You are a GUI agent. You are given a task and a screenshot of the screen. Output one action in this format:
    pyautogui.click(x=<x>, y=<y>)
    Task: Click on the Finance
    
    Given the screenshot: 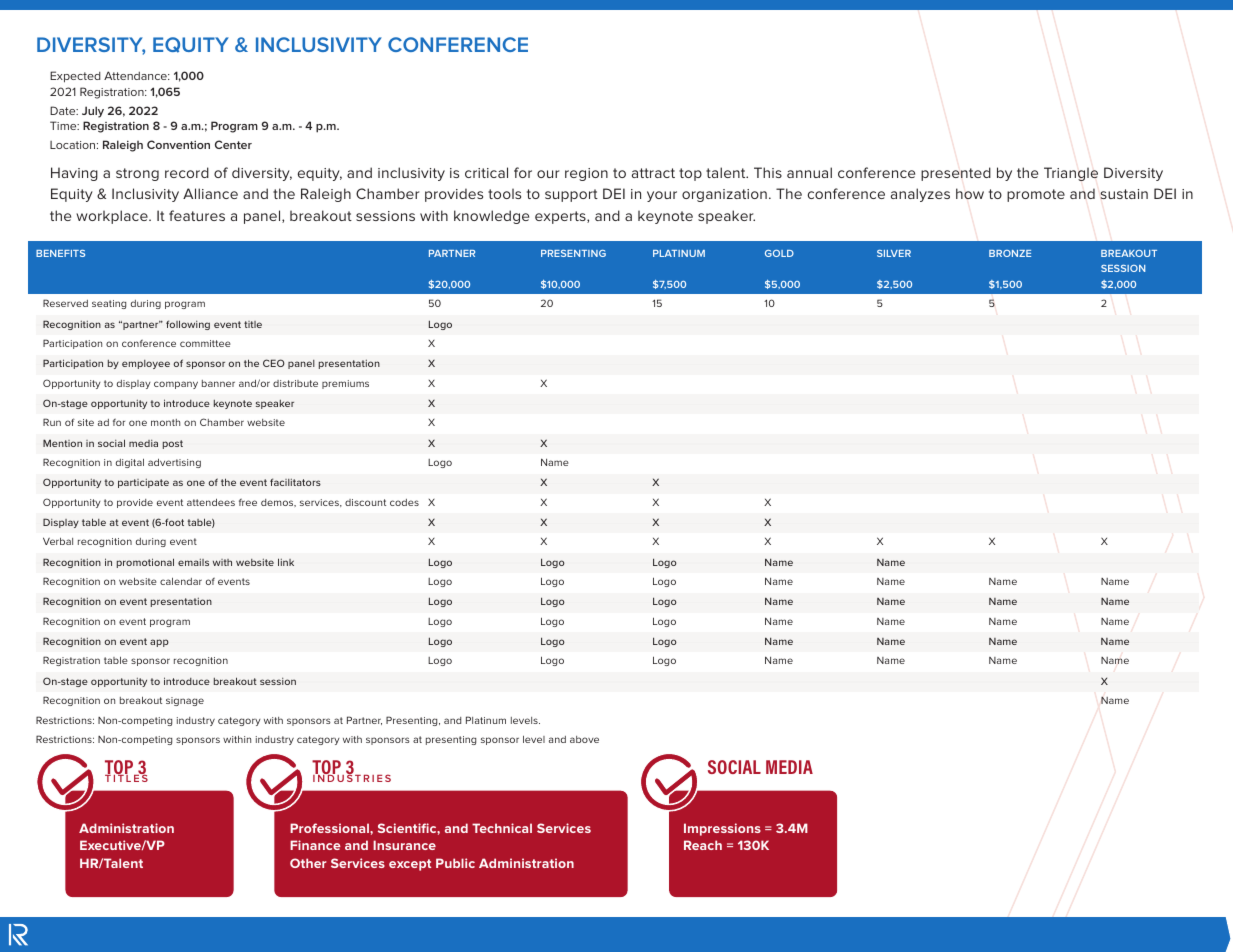 What is the action you would take?
    pyautogui.click(x=315, y=845)
